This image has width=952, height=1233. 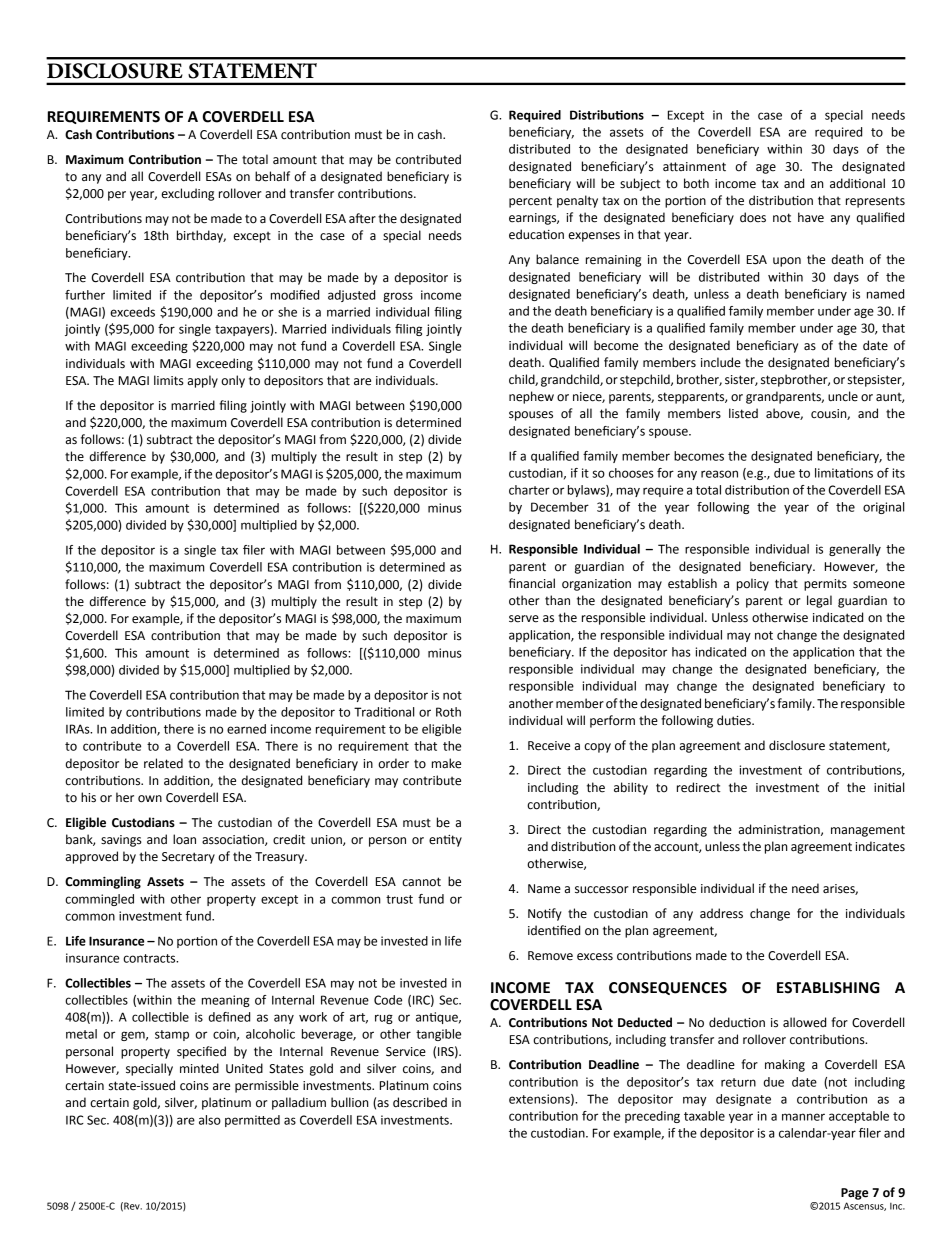 I want to click on apply, so click(x=203, y=381).
